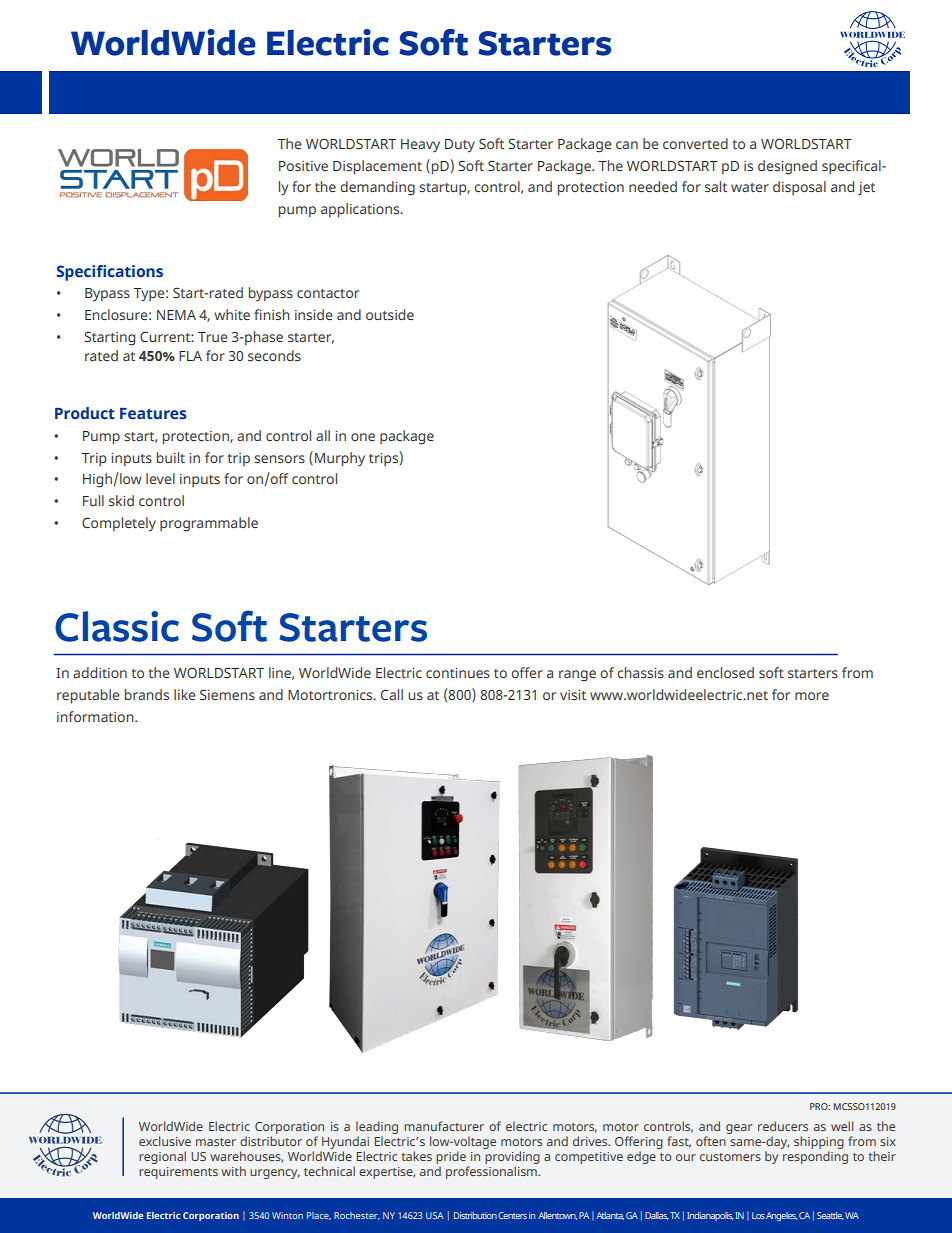 The image size is (952, 1233). Describe the element at coordinates (458, 673) in the screenshot. I see `continues` at that location.
